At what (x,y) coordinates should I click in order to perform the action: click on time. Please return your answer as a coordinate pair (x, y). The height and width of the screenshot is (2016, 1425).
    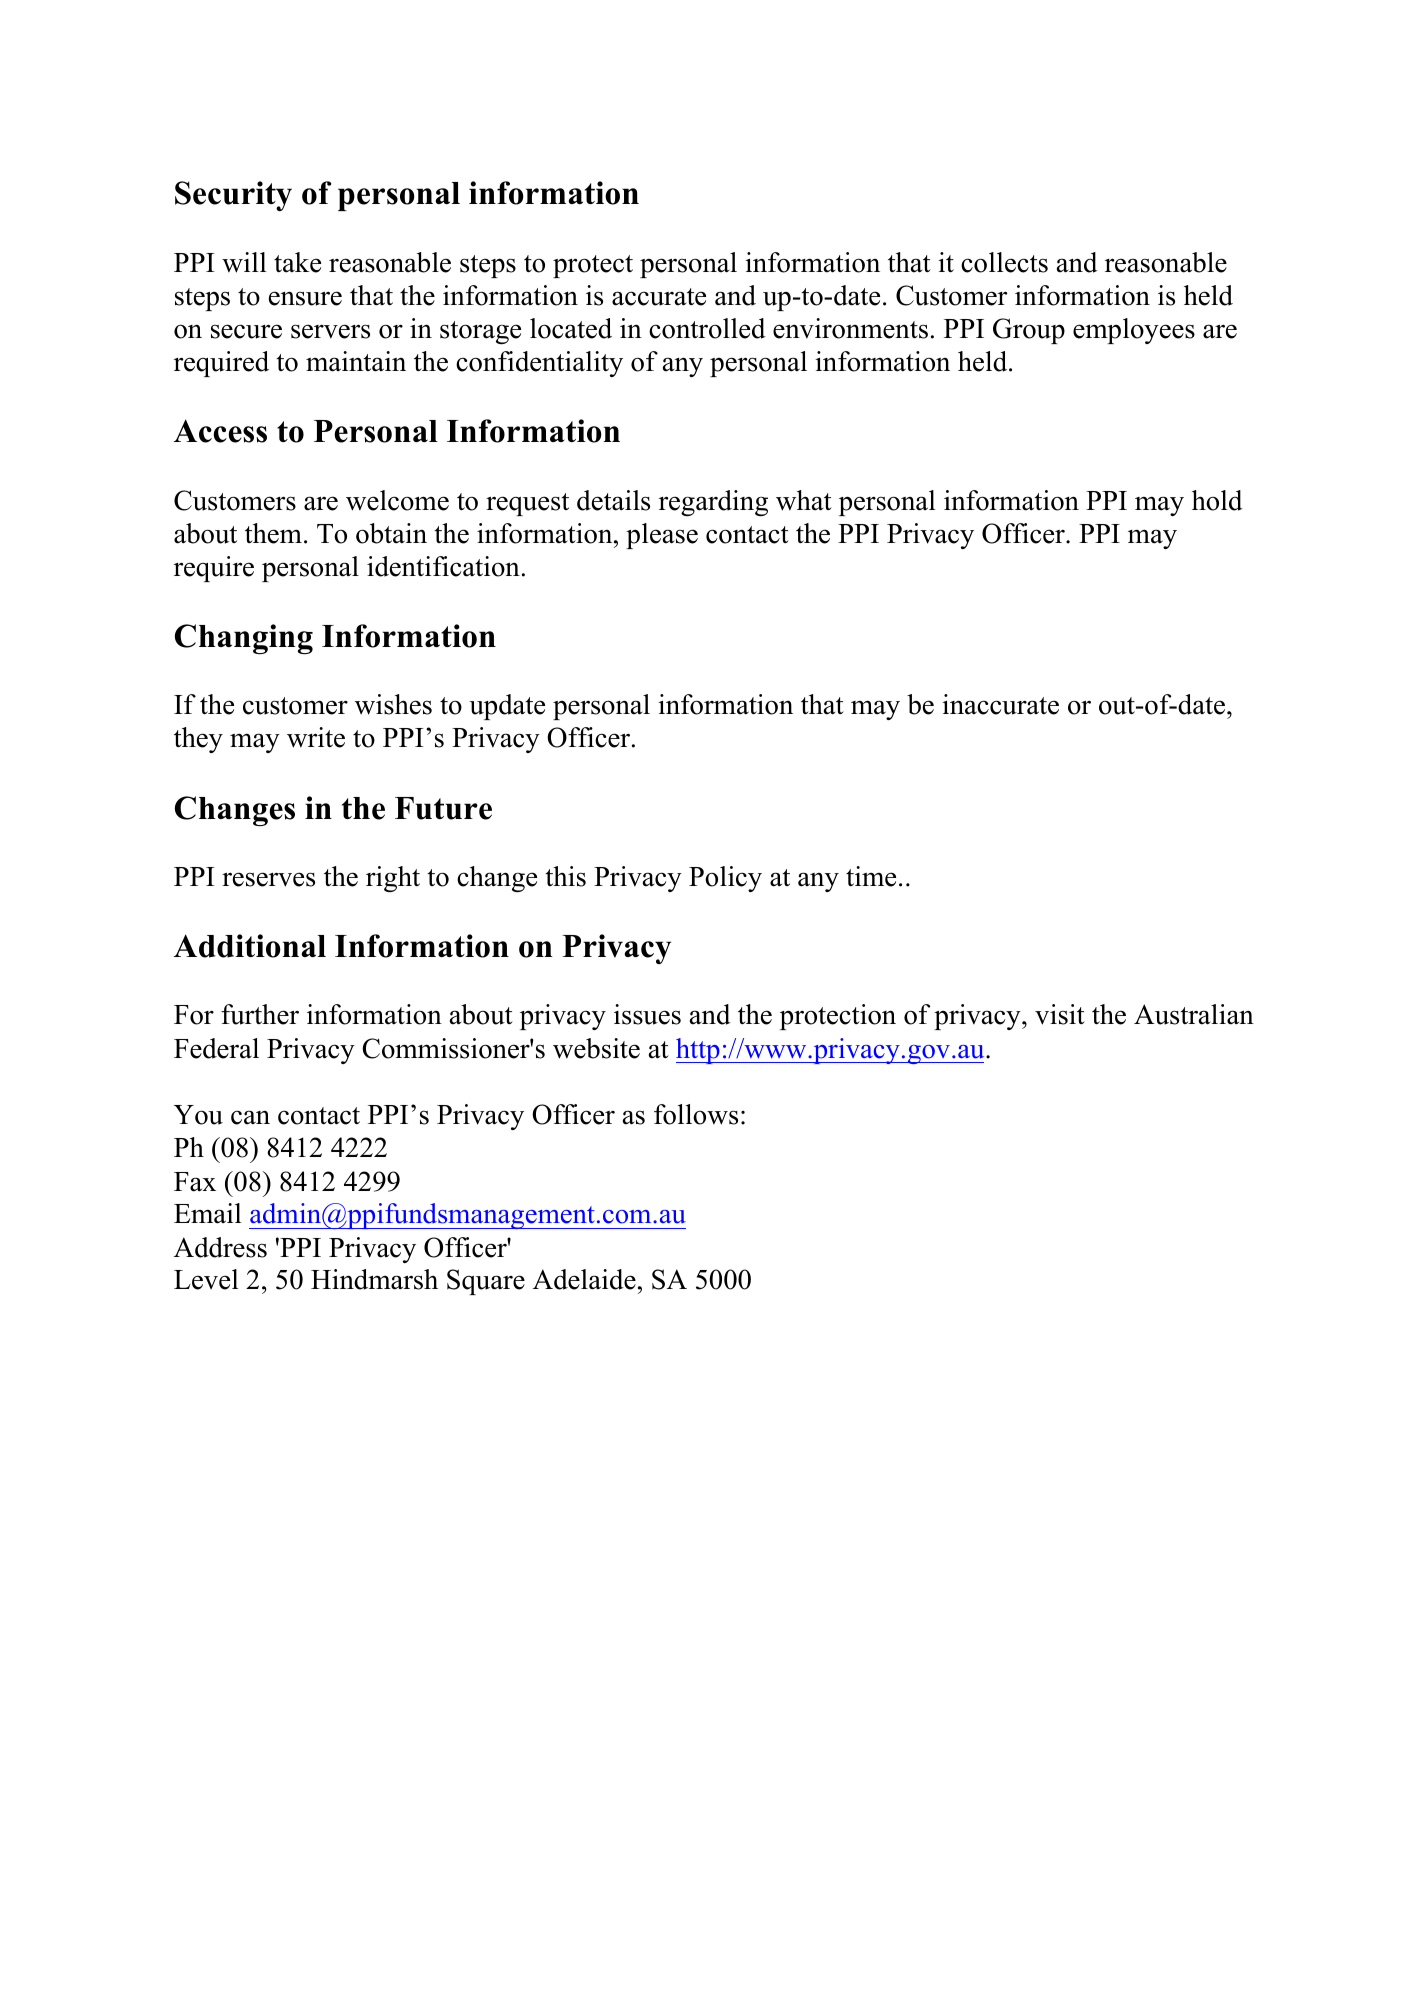
    Looking at the image, I should click on (871, 876).
